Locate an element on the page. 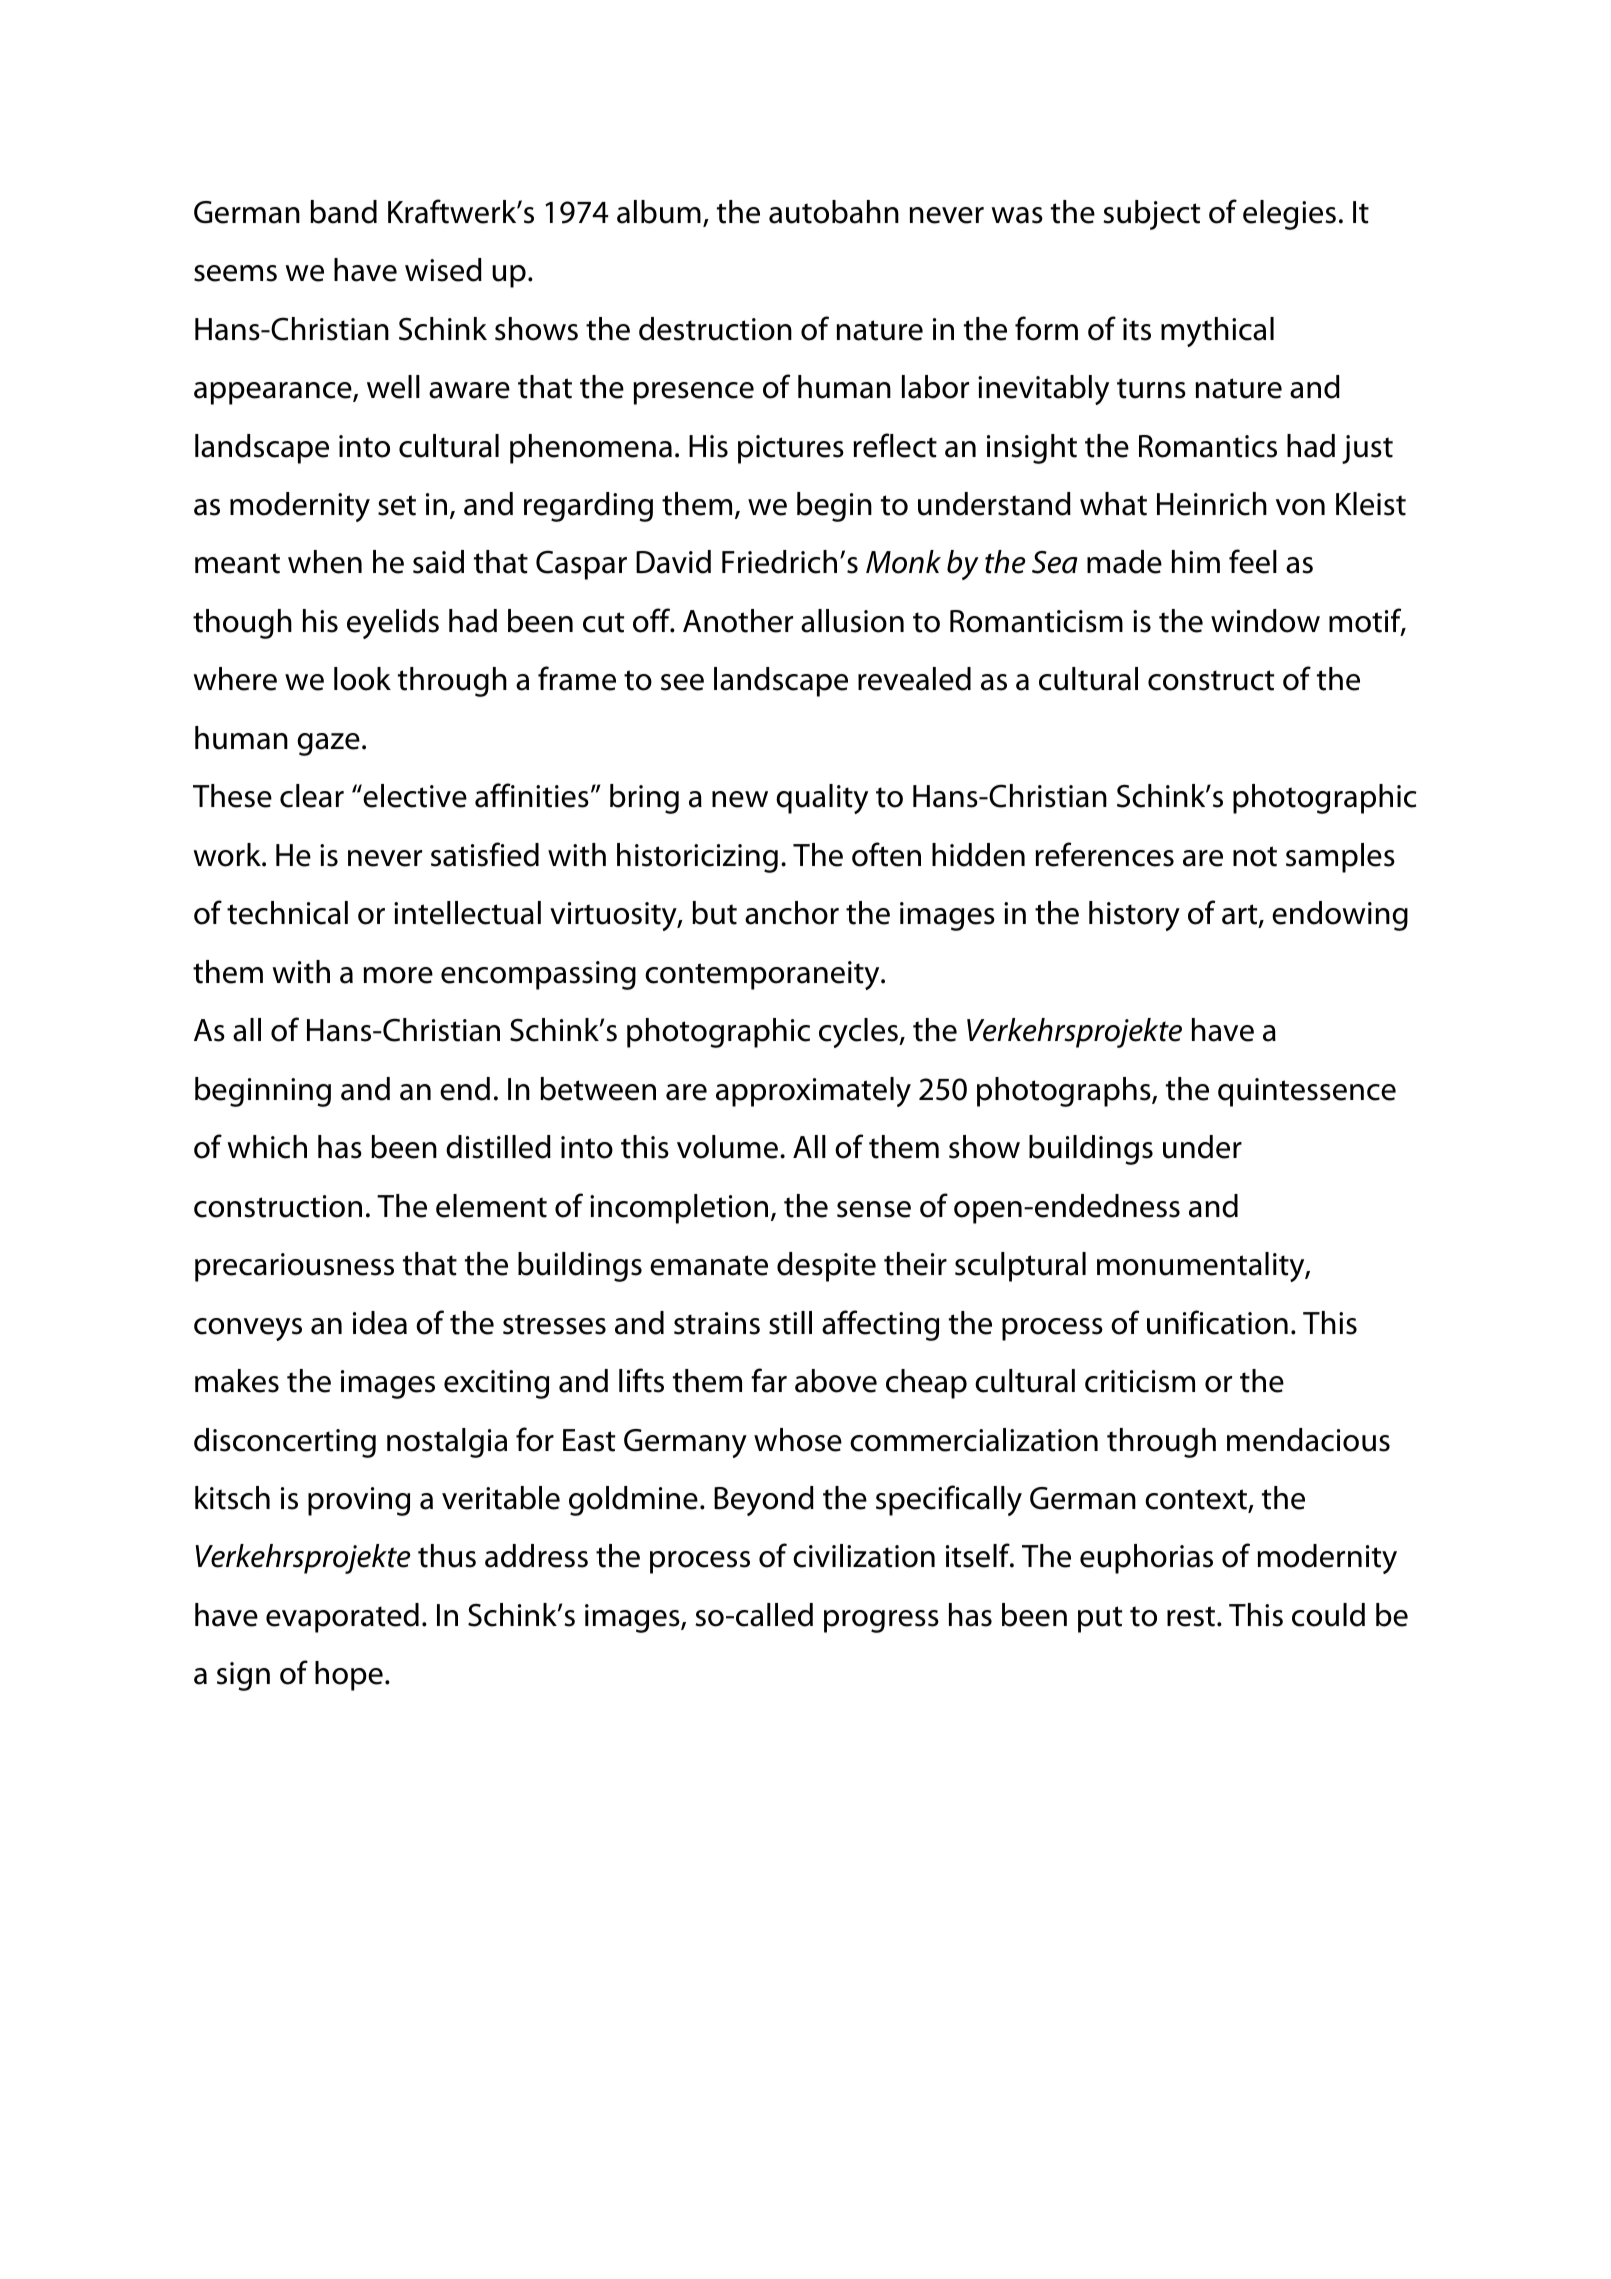  more is located at coordinates (398, 975).
